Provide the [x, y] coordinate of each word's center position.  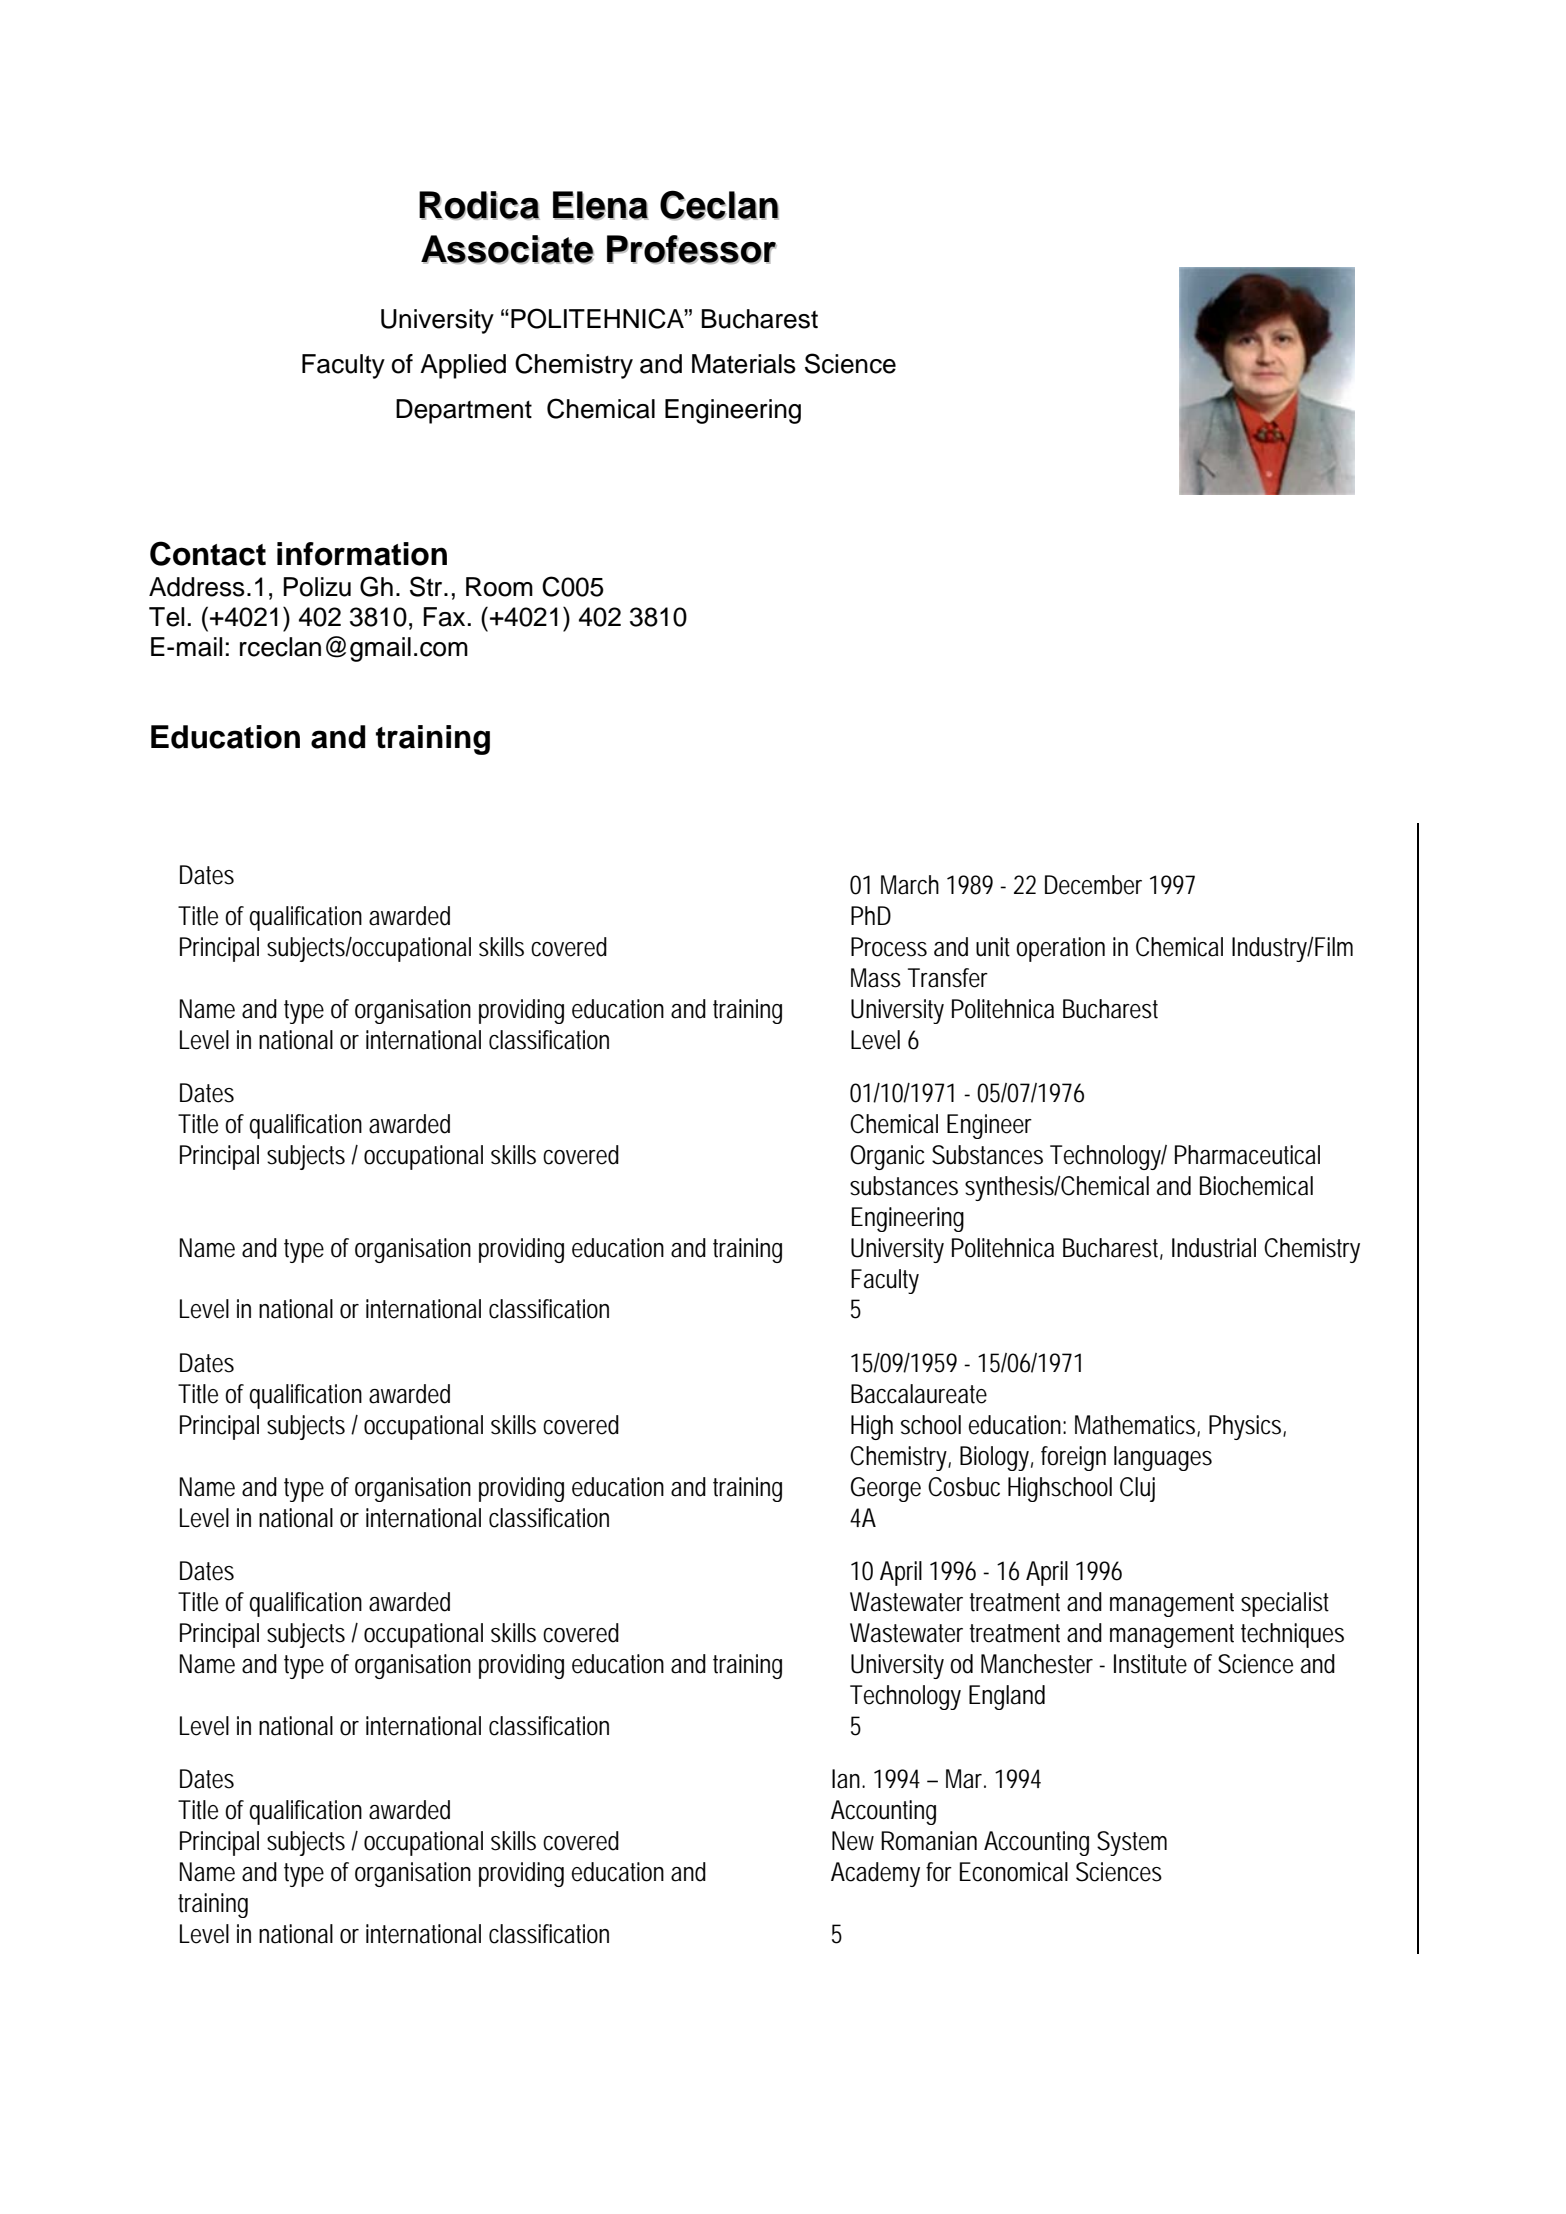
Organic [887, 1157]
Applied [463, 366]
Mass [876, 978]
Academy [875, 1874]
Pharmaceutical [1247, 1155]
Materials [744, 364]
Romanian [929, 1841]
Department [464, 411]
